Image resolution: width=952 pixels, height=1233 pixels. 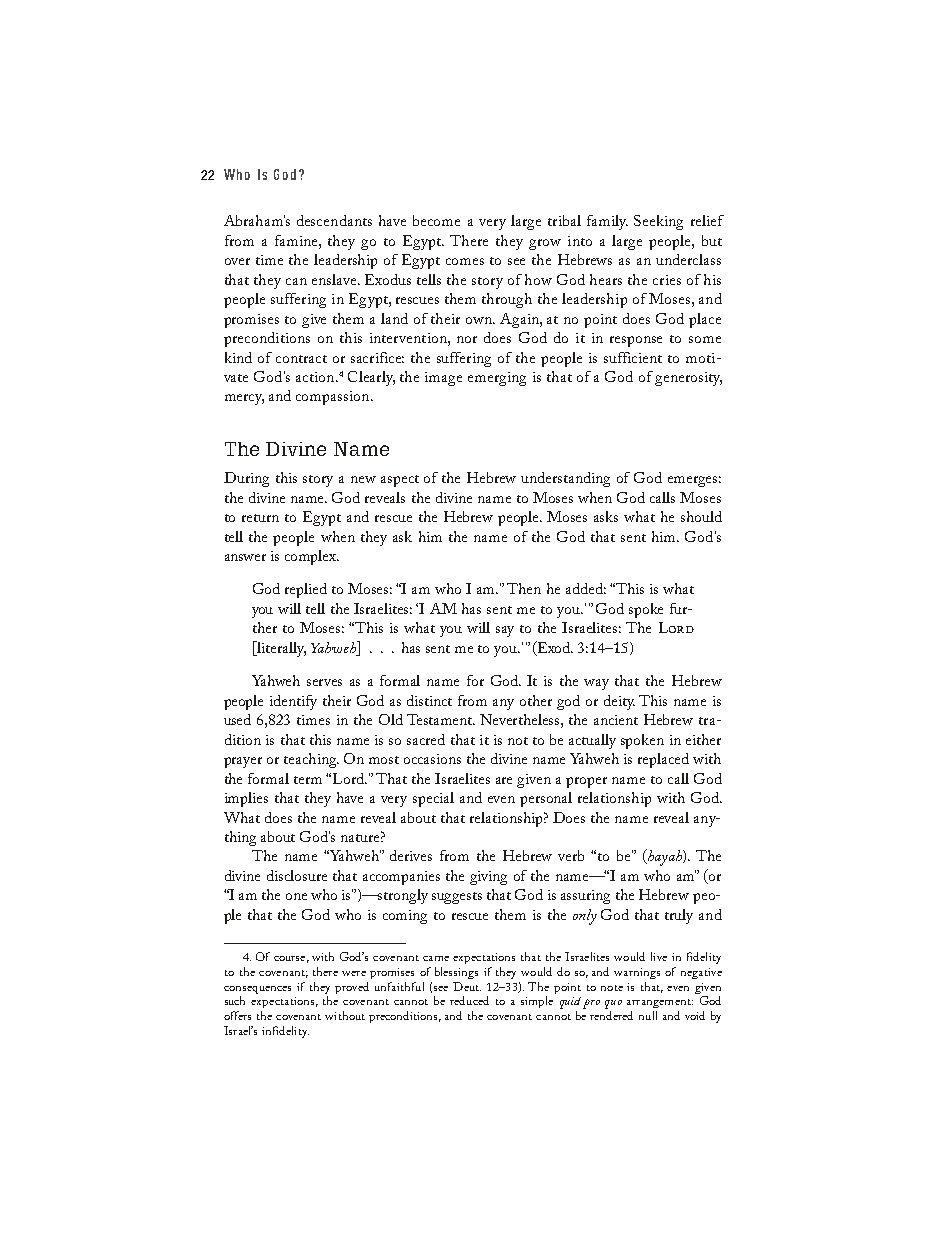 I want to click on generosity, so click(x=688, y=379).
